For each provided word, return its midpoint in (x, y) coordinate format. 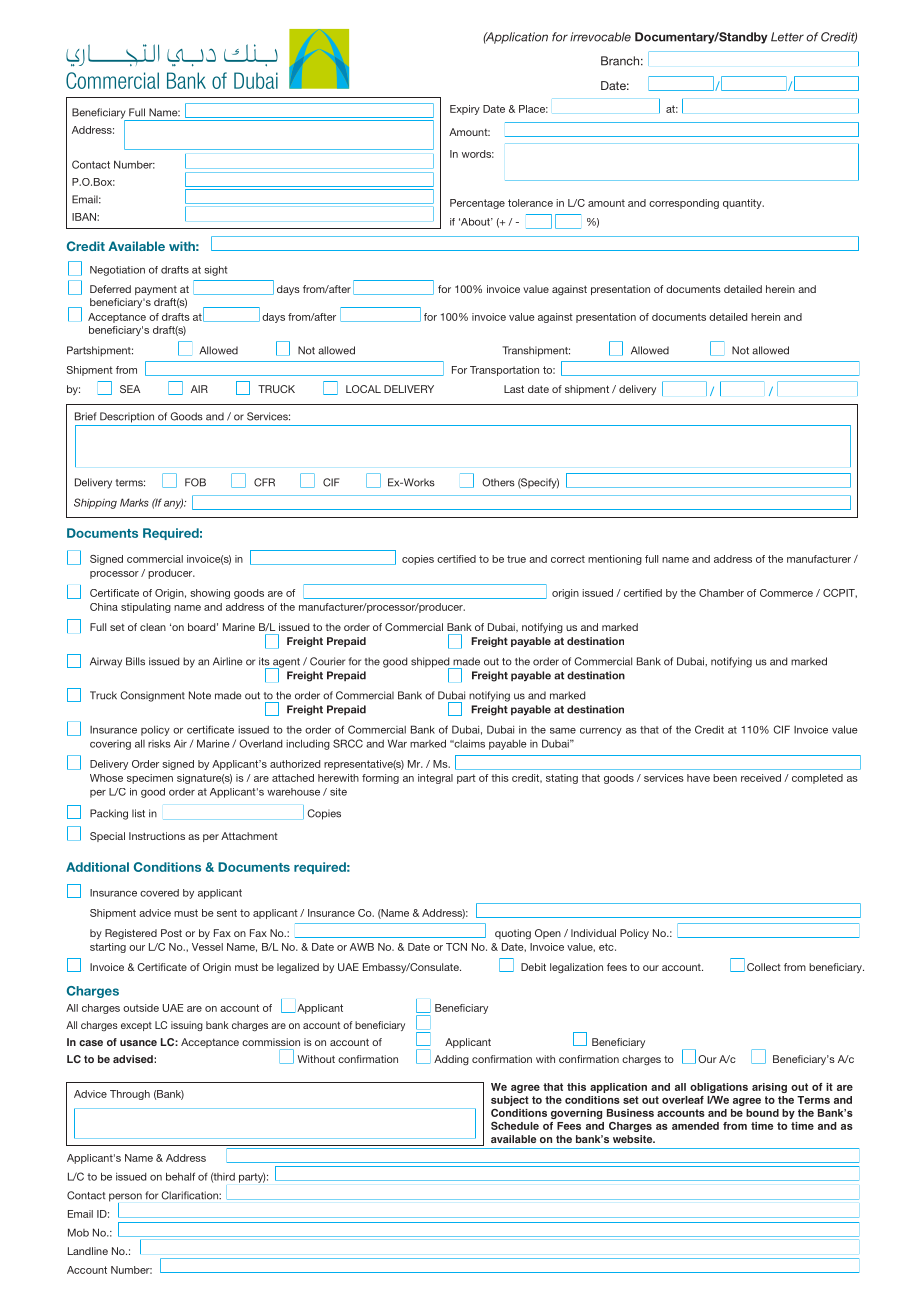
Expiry (465, 110)
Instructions (157, 836)
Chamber (721, 593)
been (725, 778)
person (125, 1198)
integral (435, 779)
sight (216, 271)
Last (514, 389)
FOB (195, 482)
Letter (787, 37)
